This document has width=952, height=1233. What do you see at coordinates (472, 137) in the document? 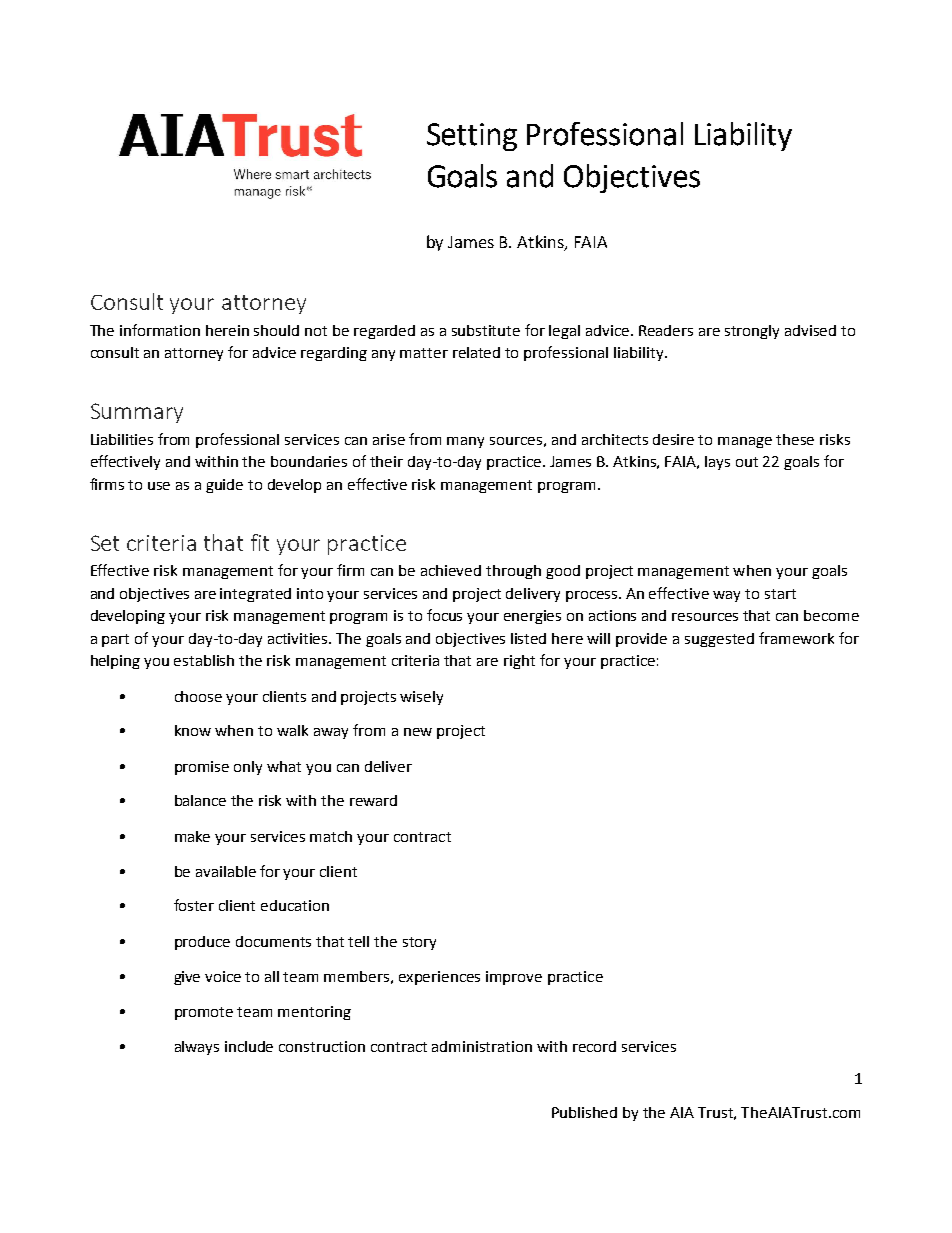
I see `Setting` at bounding box center [472, 137].
